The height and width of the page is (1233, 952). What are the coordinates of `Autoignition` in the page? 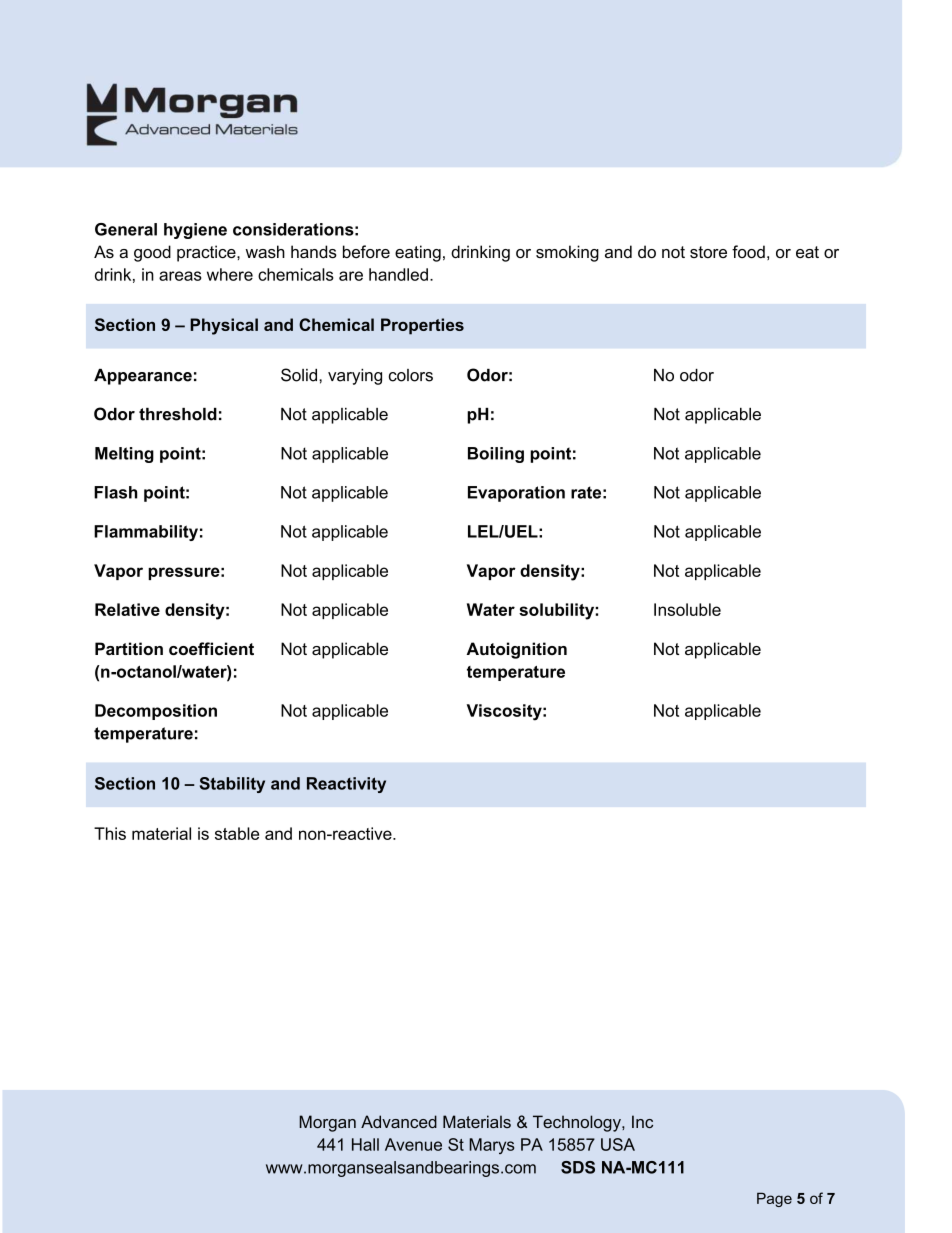 It's located at (517, 650).
